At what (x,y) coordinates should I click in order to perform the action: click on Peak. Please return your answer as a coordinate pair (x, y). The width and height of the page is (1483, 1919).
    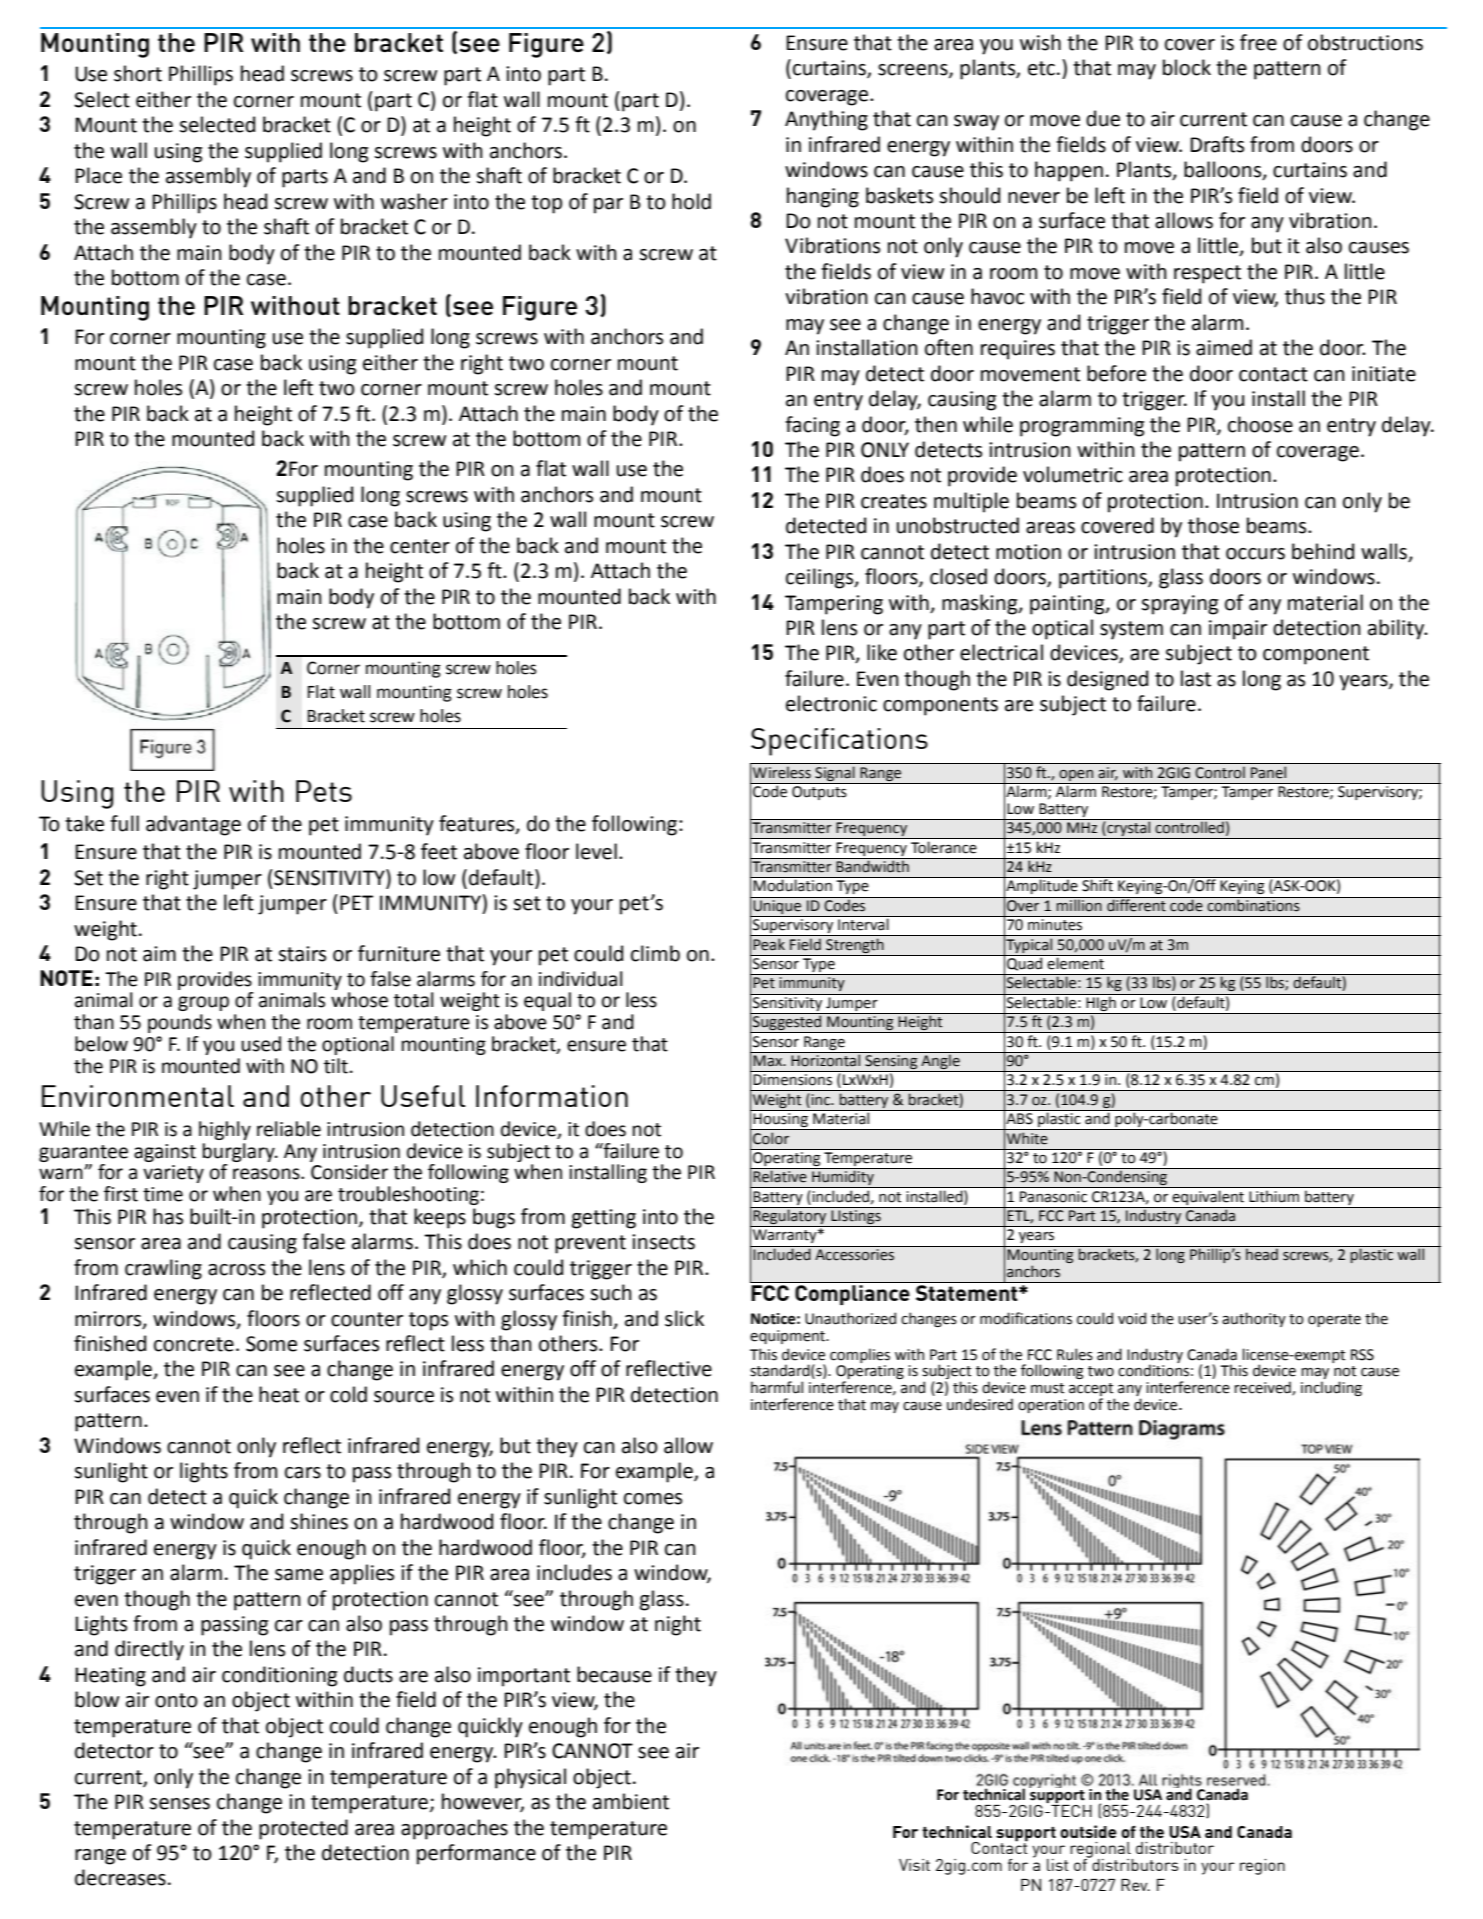
    Looking at the image, I should click on (769, 944).
